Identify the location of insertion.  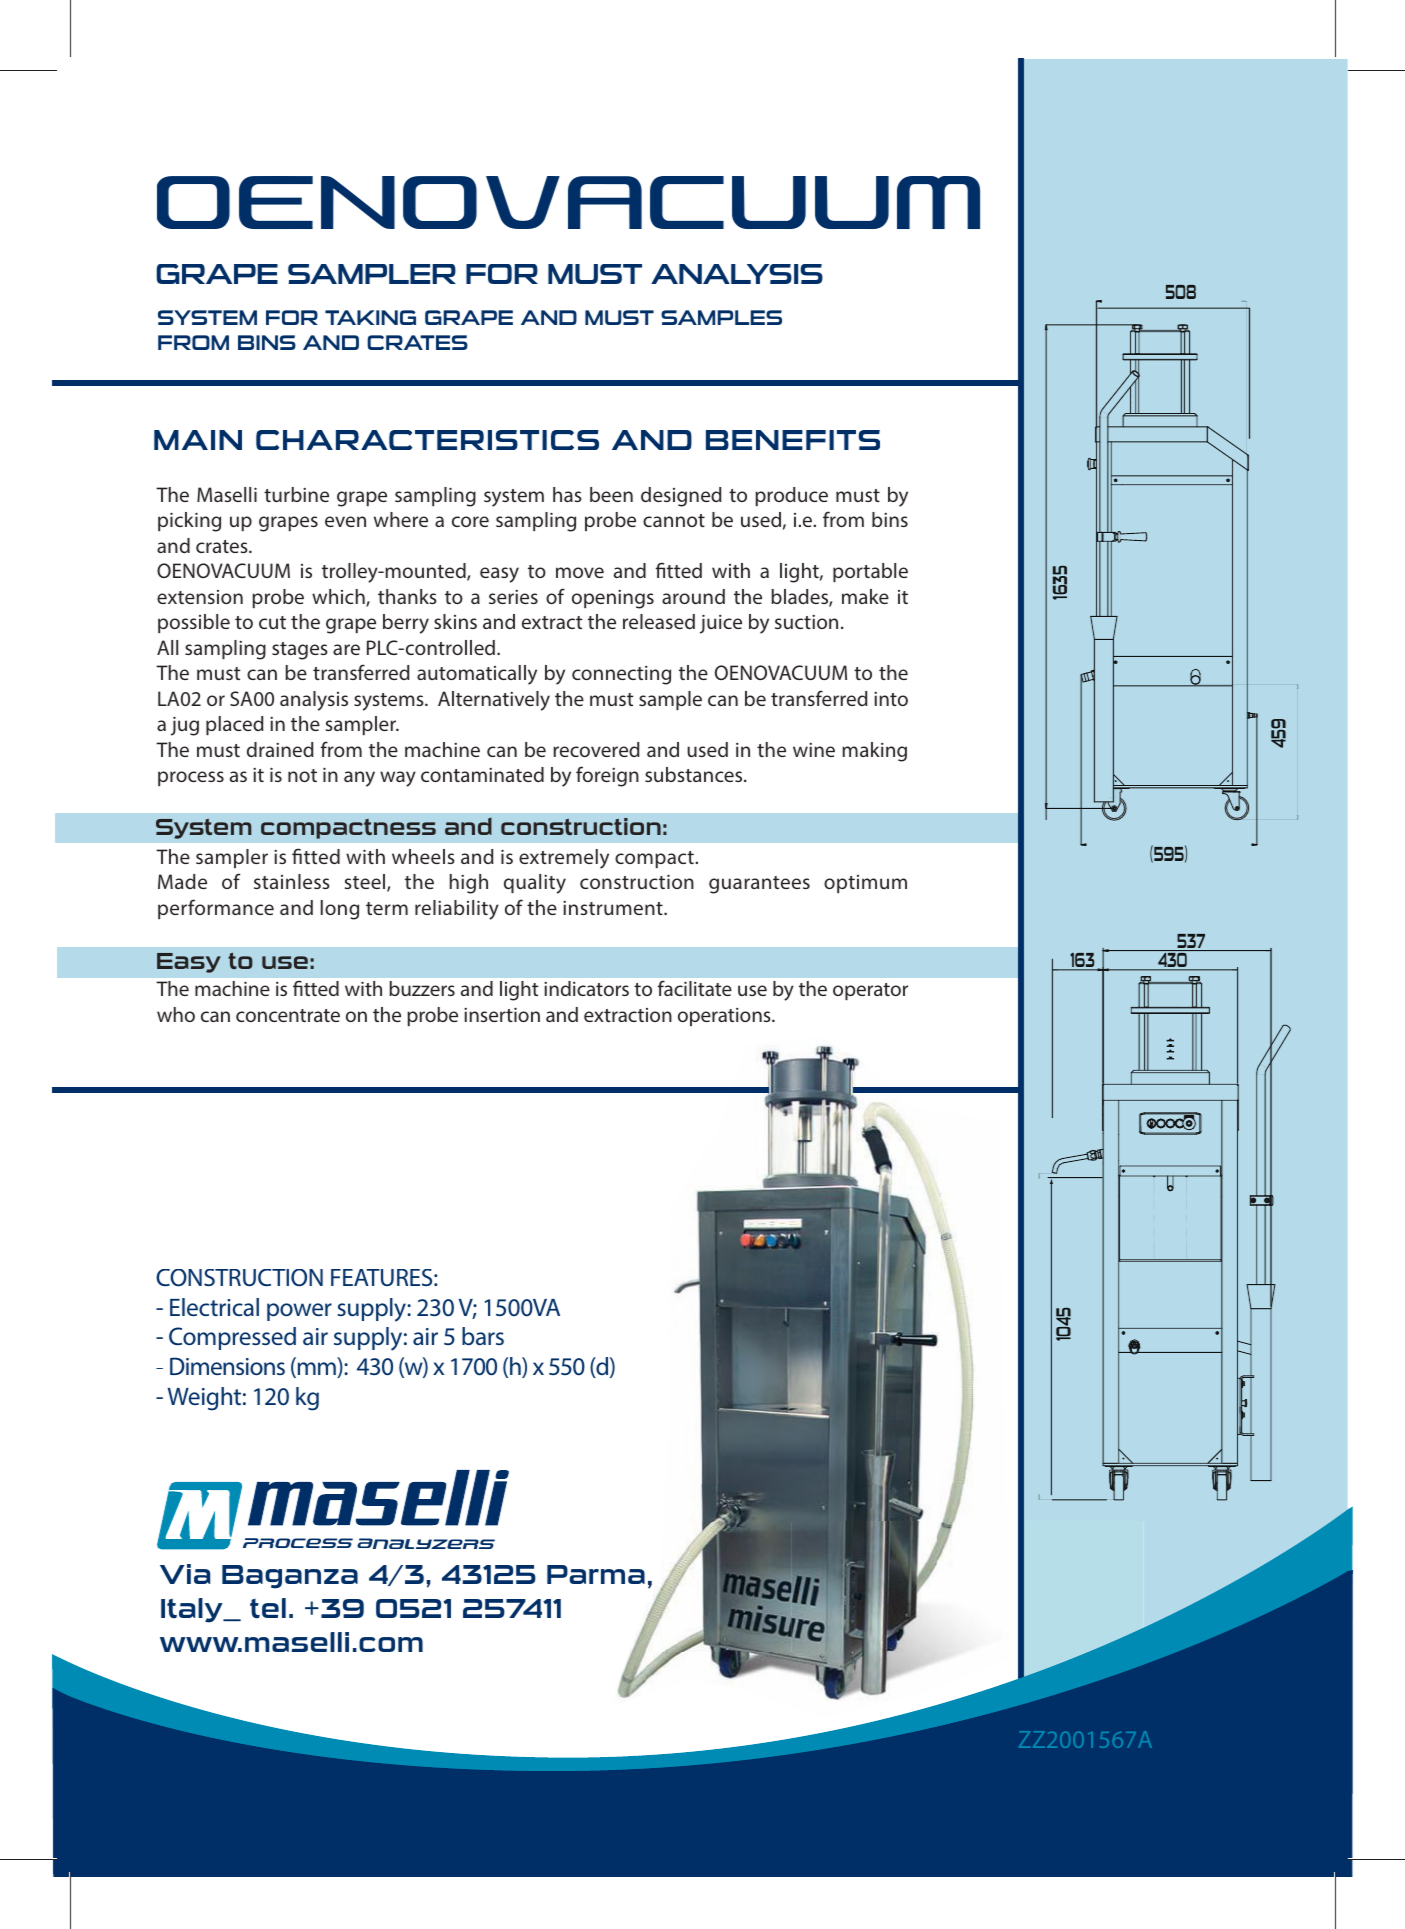
(502, 1014).
